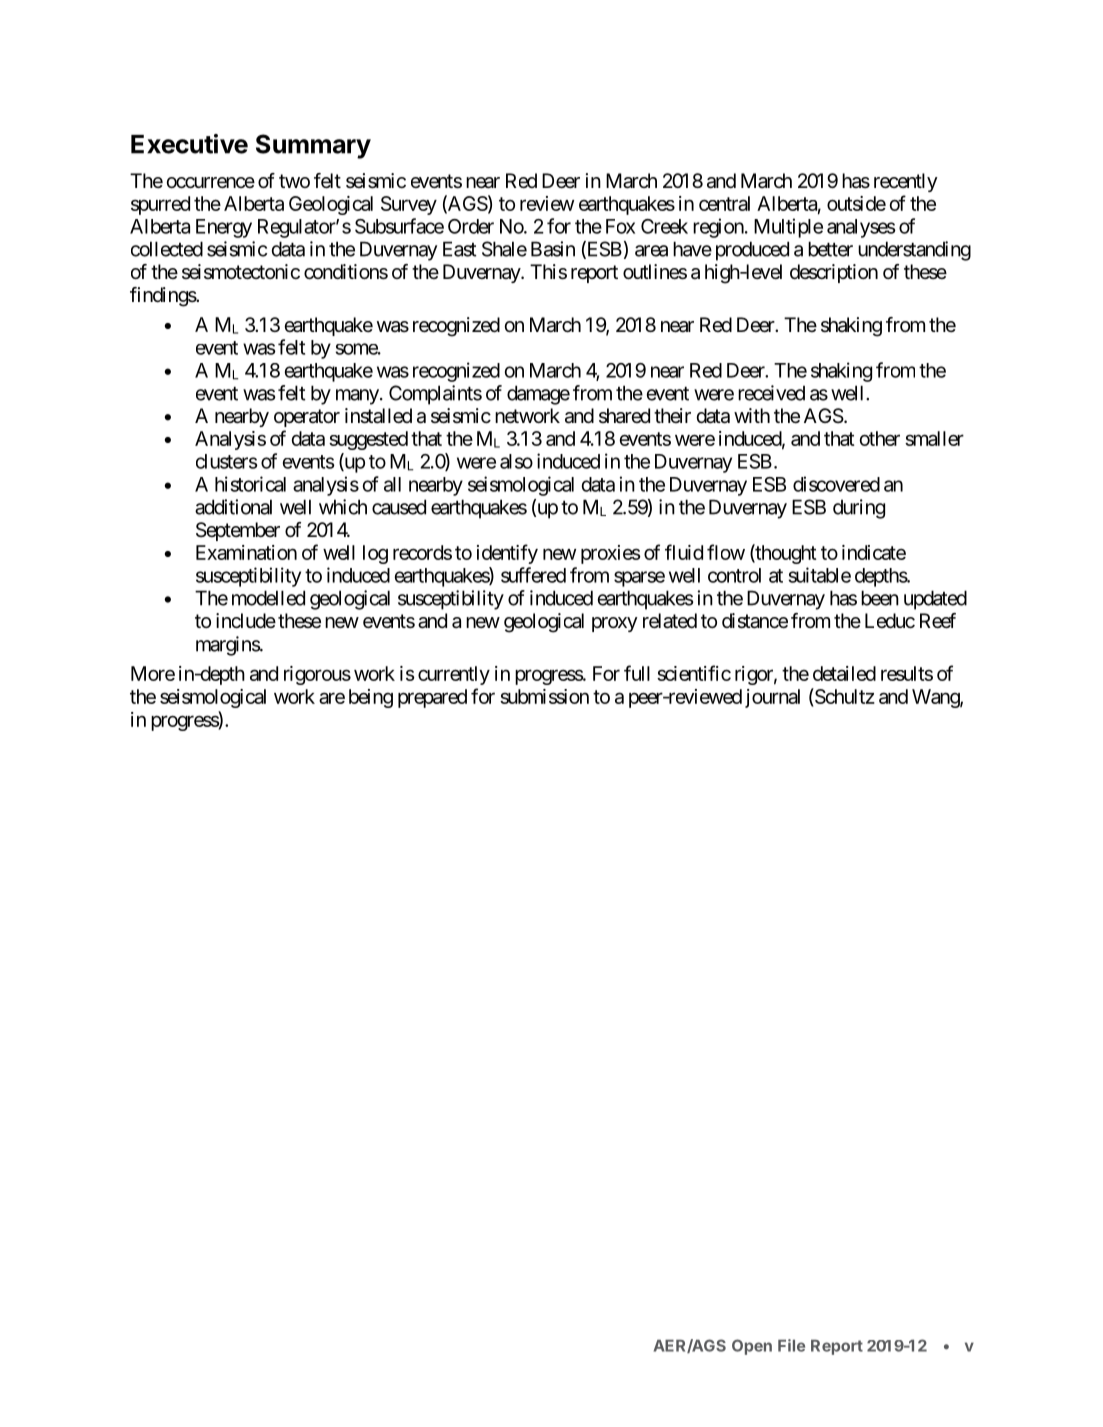 The height and width of the screenshot is (1427, 1103). Describe the element at coordinates (772, 698) in the screenshot. I see `journal` at that location.
